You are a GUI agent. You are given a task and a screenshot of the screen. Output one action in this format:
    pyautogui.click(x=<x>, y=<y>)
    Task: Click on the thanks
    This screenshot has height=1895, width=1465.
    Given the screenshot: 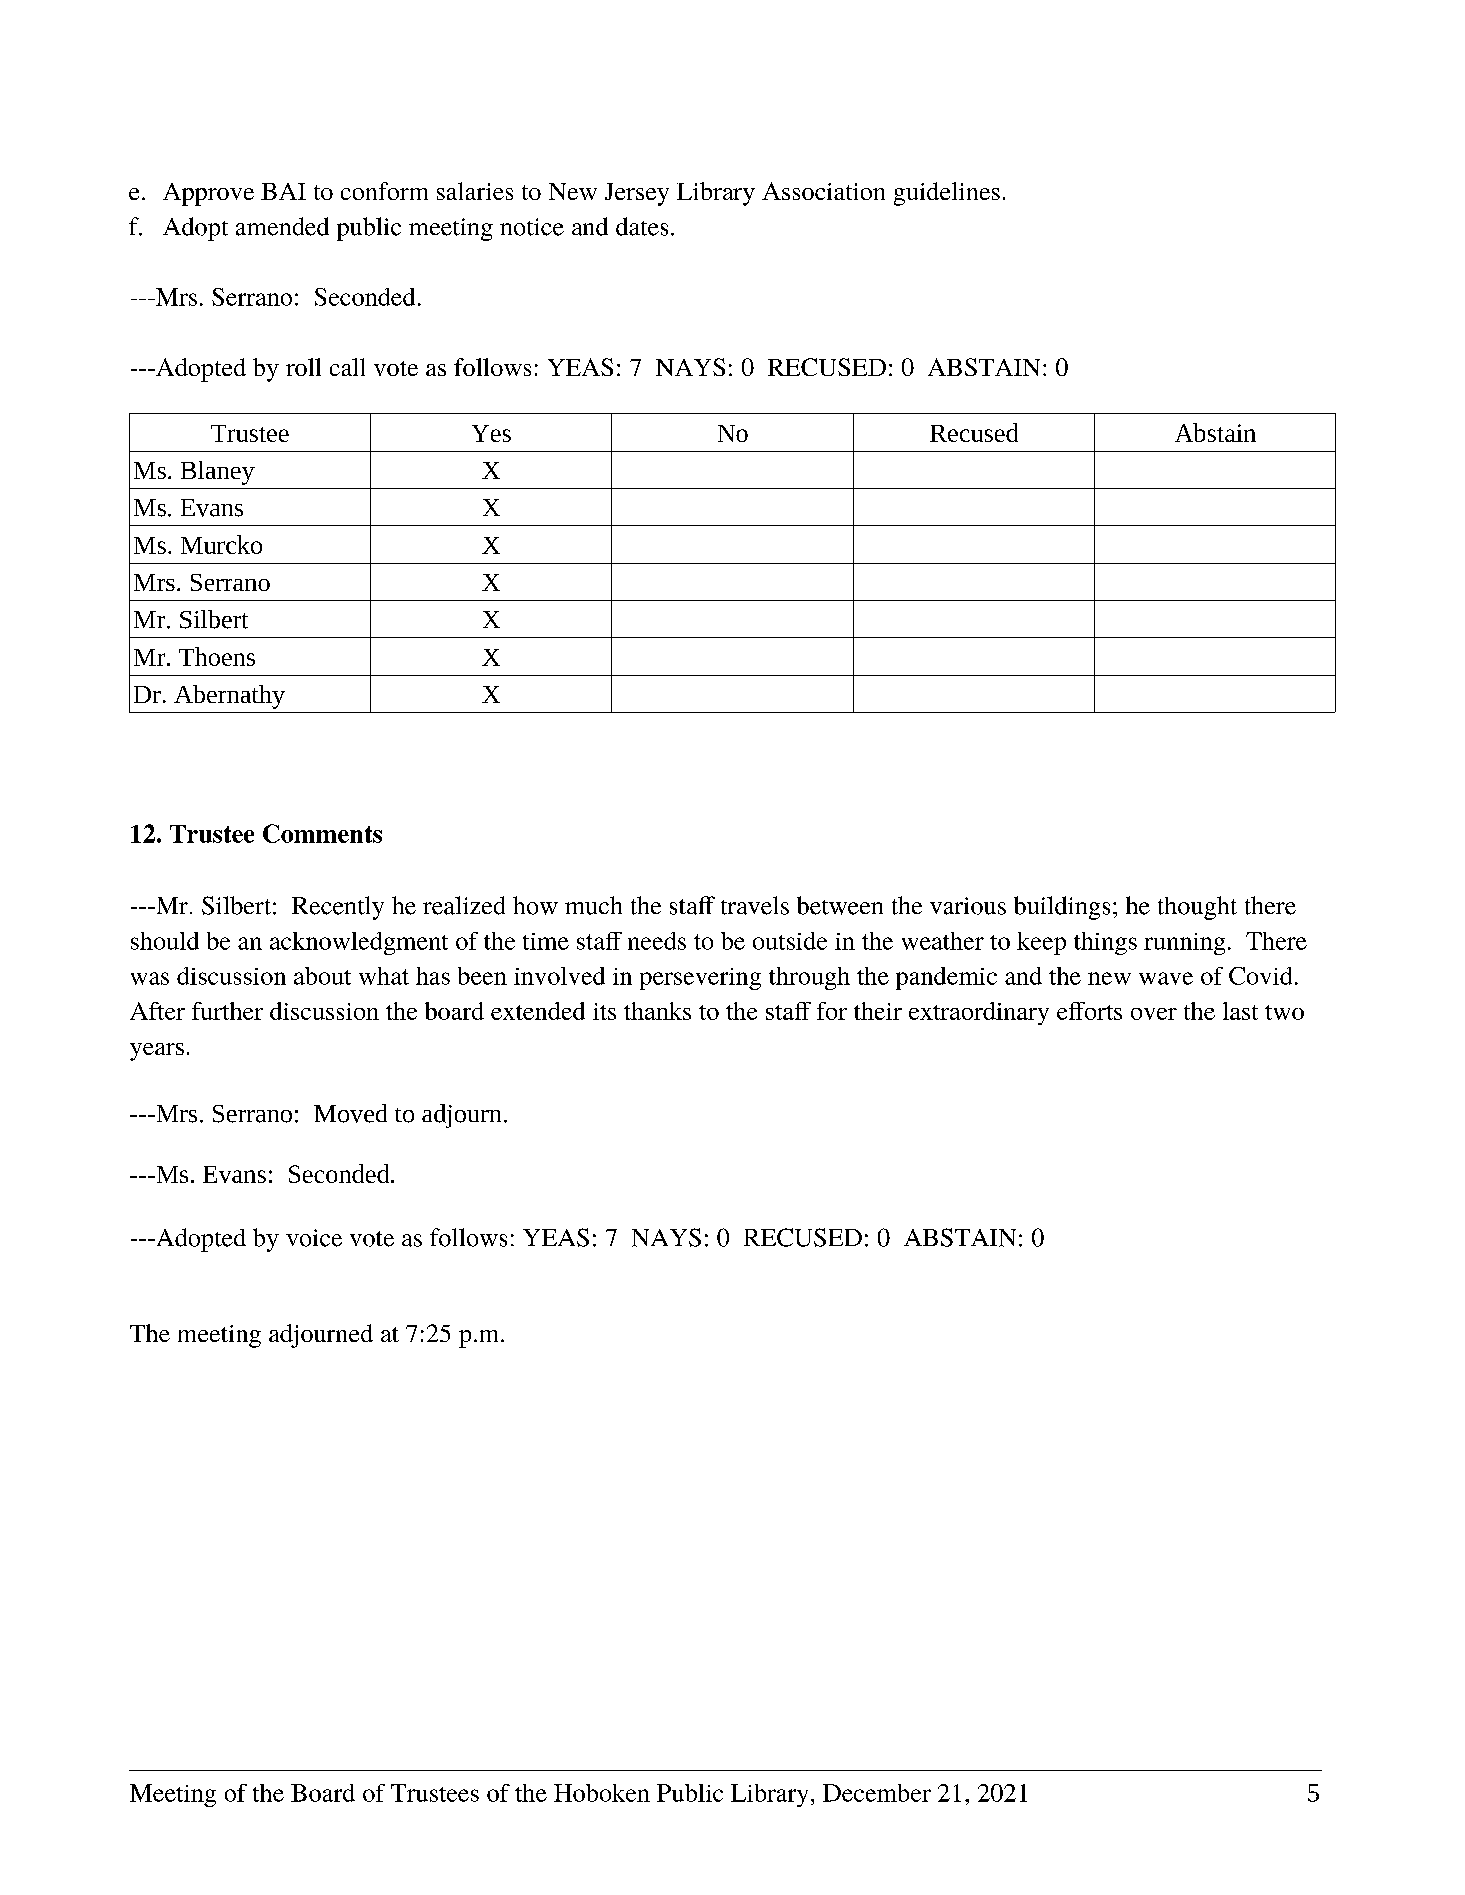 What is the action you would take?
    pyautogui.click(x=657, y=1011)
